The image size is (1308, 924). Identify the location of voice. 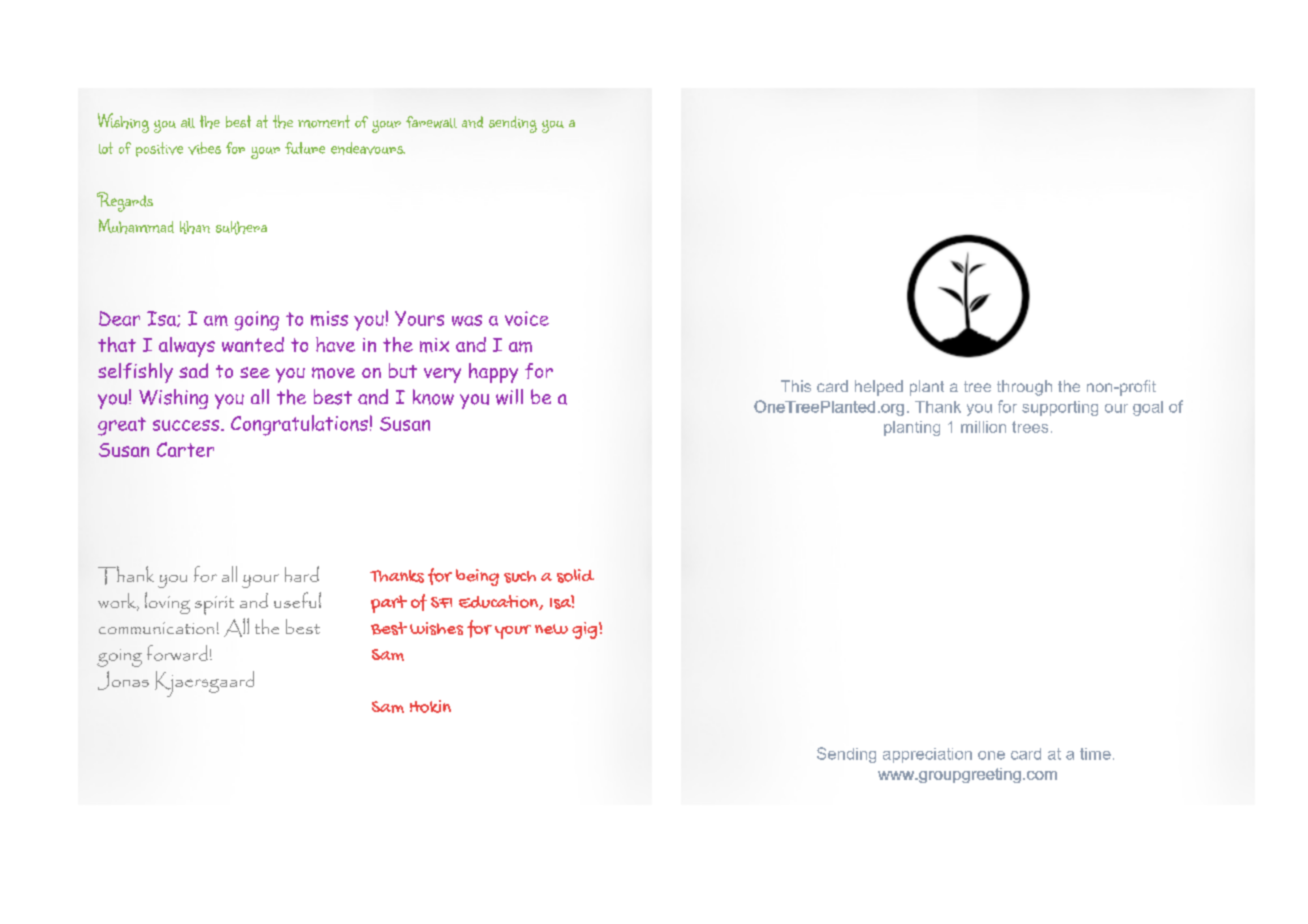
(527, 318).
